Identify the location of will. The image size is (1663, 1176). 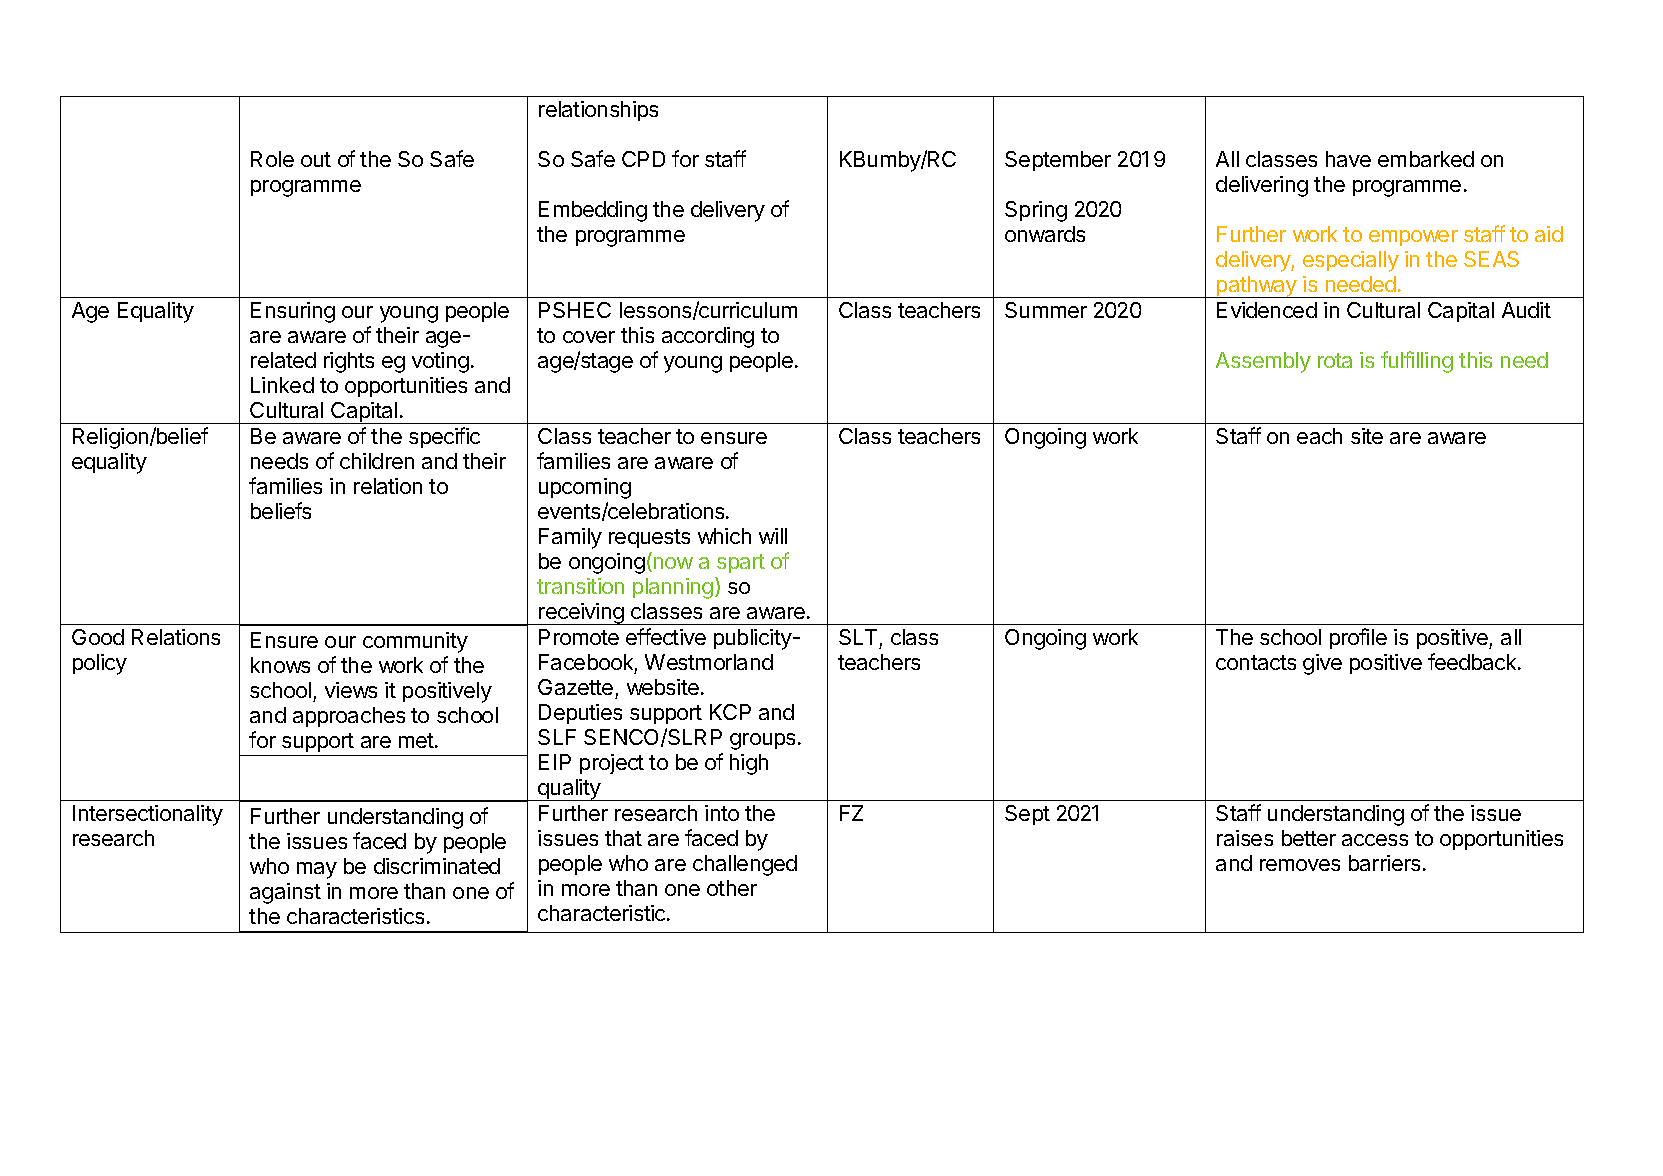
(773, 536).
